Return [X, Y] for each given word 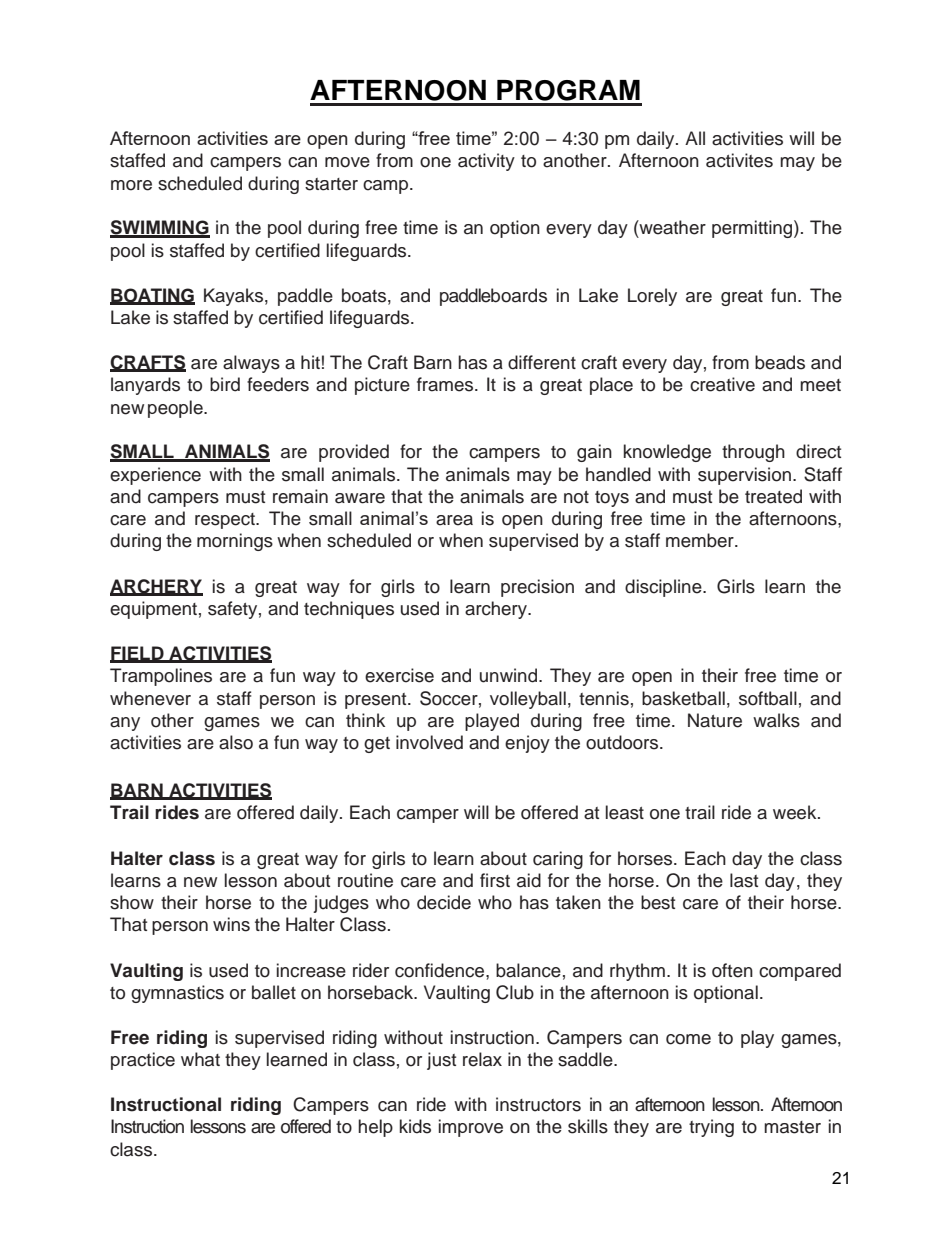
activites [739, 160]
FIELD [138, 654]
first [495, 880]
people [176, 409]
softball [768, 698]
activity [486, 162]
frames [446, 384]
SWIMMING [160, 228]
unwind [508, 675]
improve [471, 1128]
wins [231, 924]
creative [722, 384]
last [744, 880]
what [200, 1059]
